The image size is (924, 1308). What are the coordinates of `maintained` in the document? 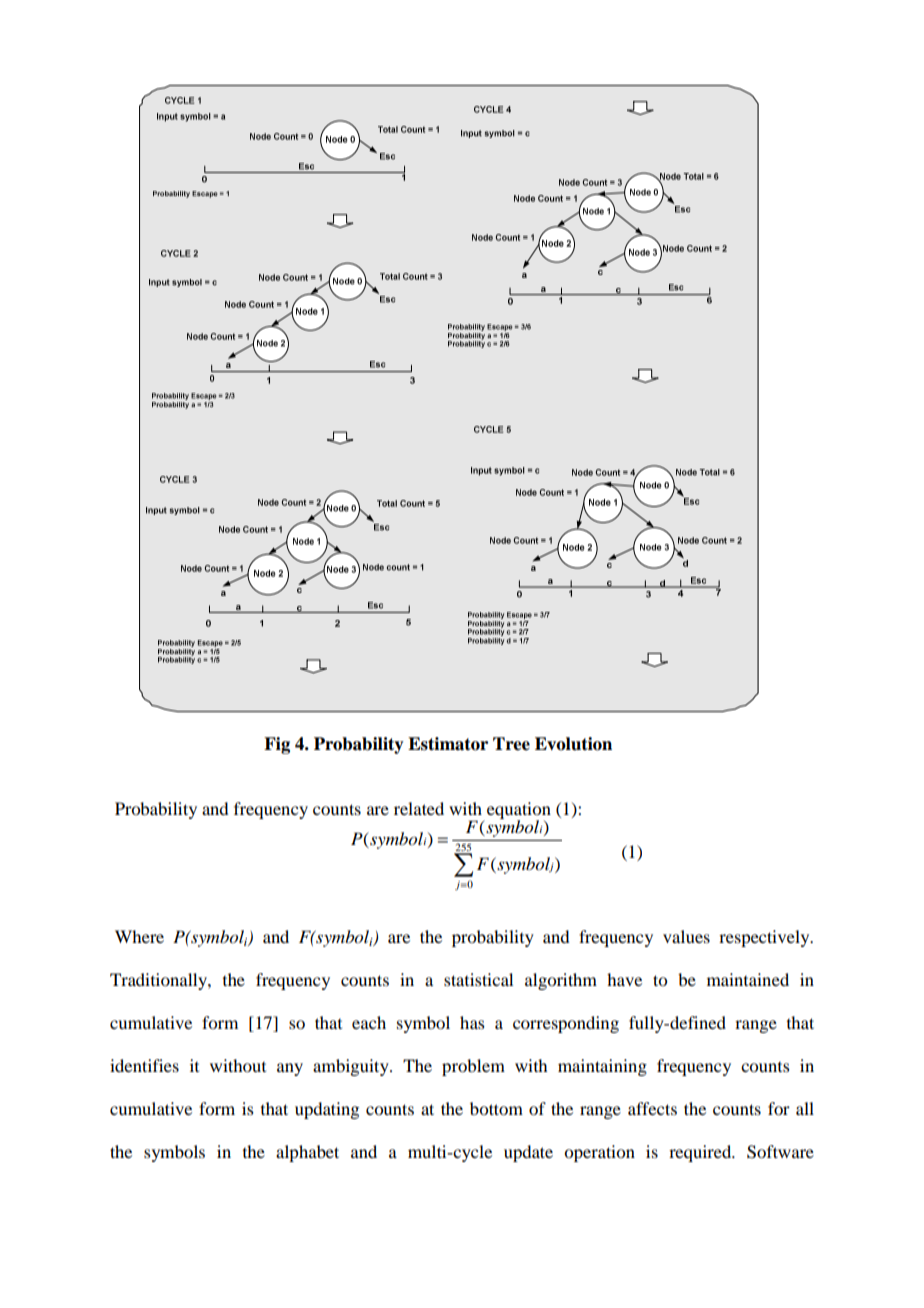 It's located at (748, 979).
